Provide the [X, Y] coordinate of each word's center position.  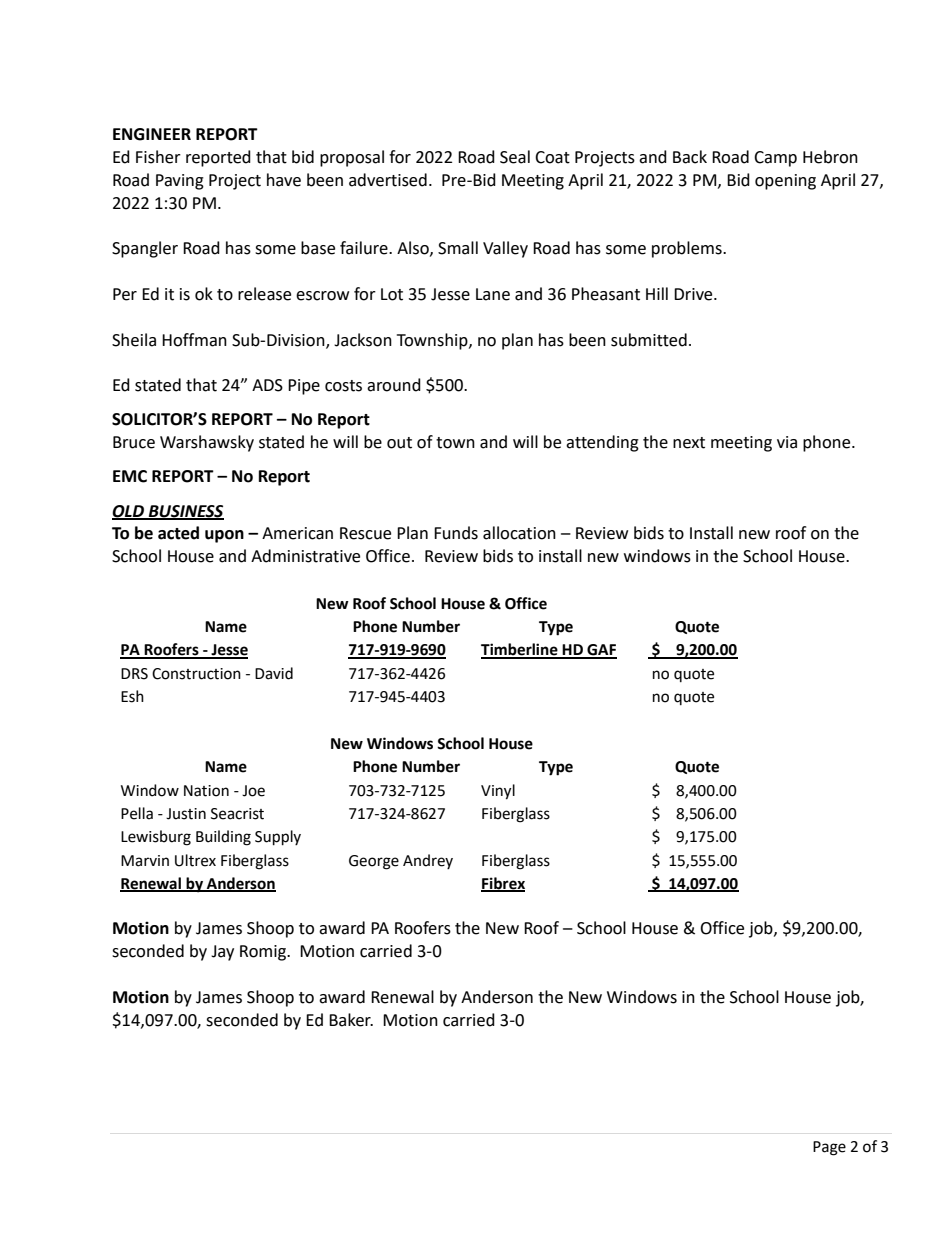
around [394, 385]
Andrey [428, 861]
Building [223, 838]
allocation [519, 533]
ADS [267, 385]
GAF [601, 651]
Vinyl [498, 792]
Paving [180, 182]
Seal [515, 157]
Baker [351, 1020]
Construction [196, 674]
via [787, 442]
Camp [775, 159]
